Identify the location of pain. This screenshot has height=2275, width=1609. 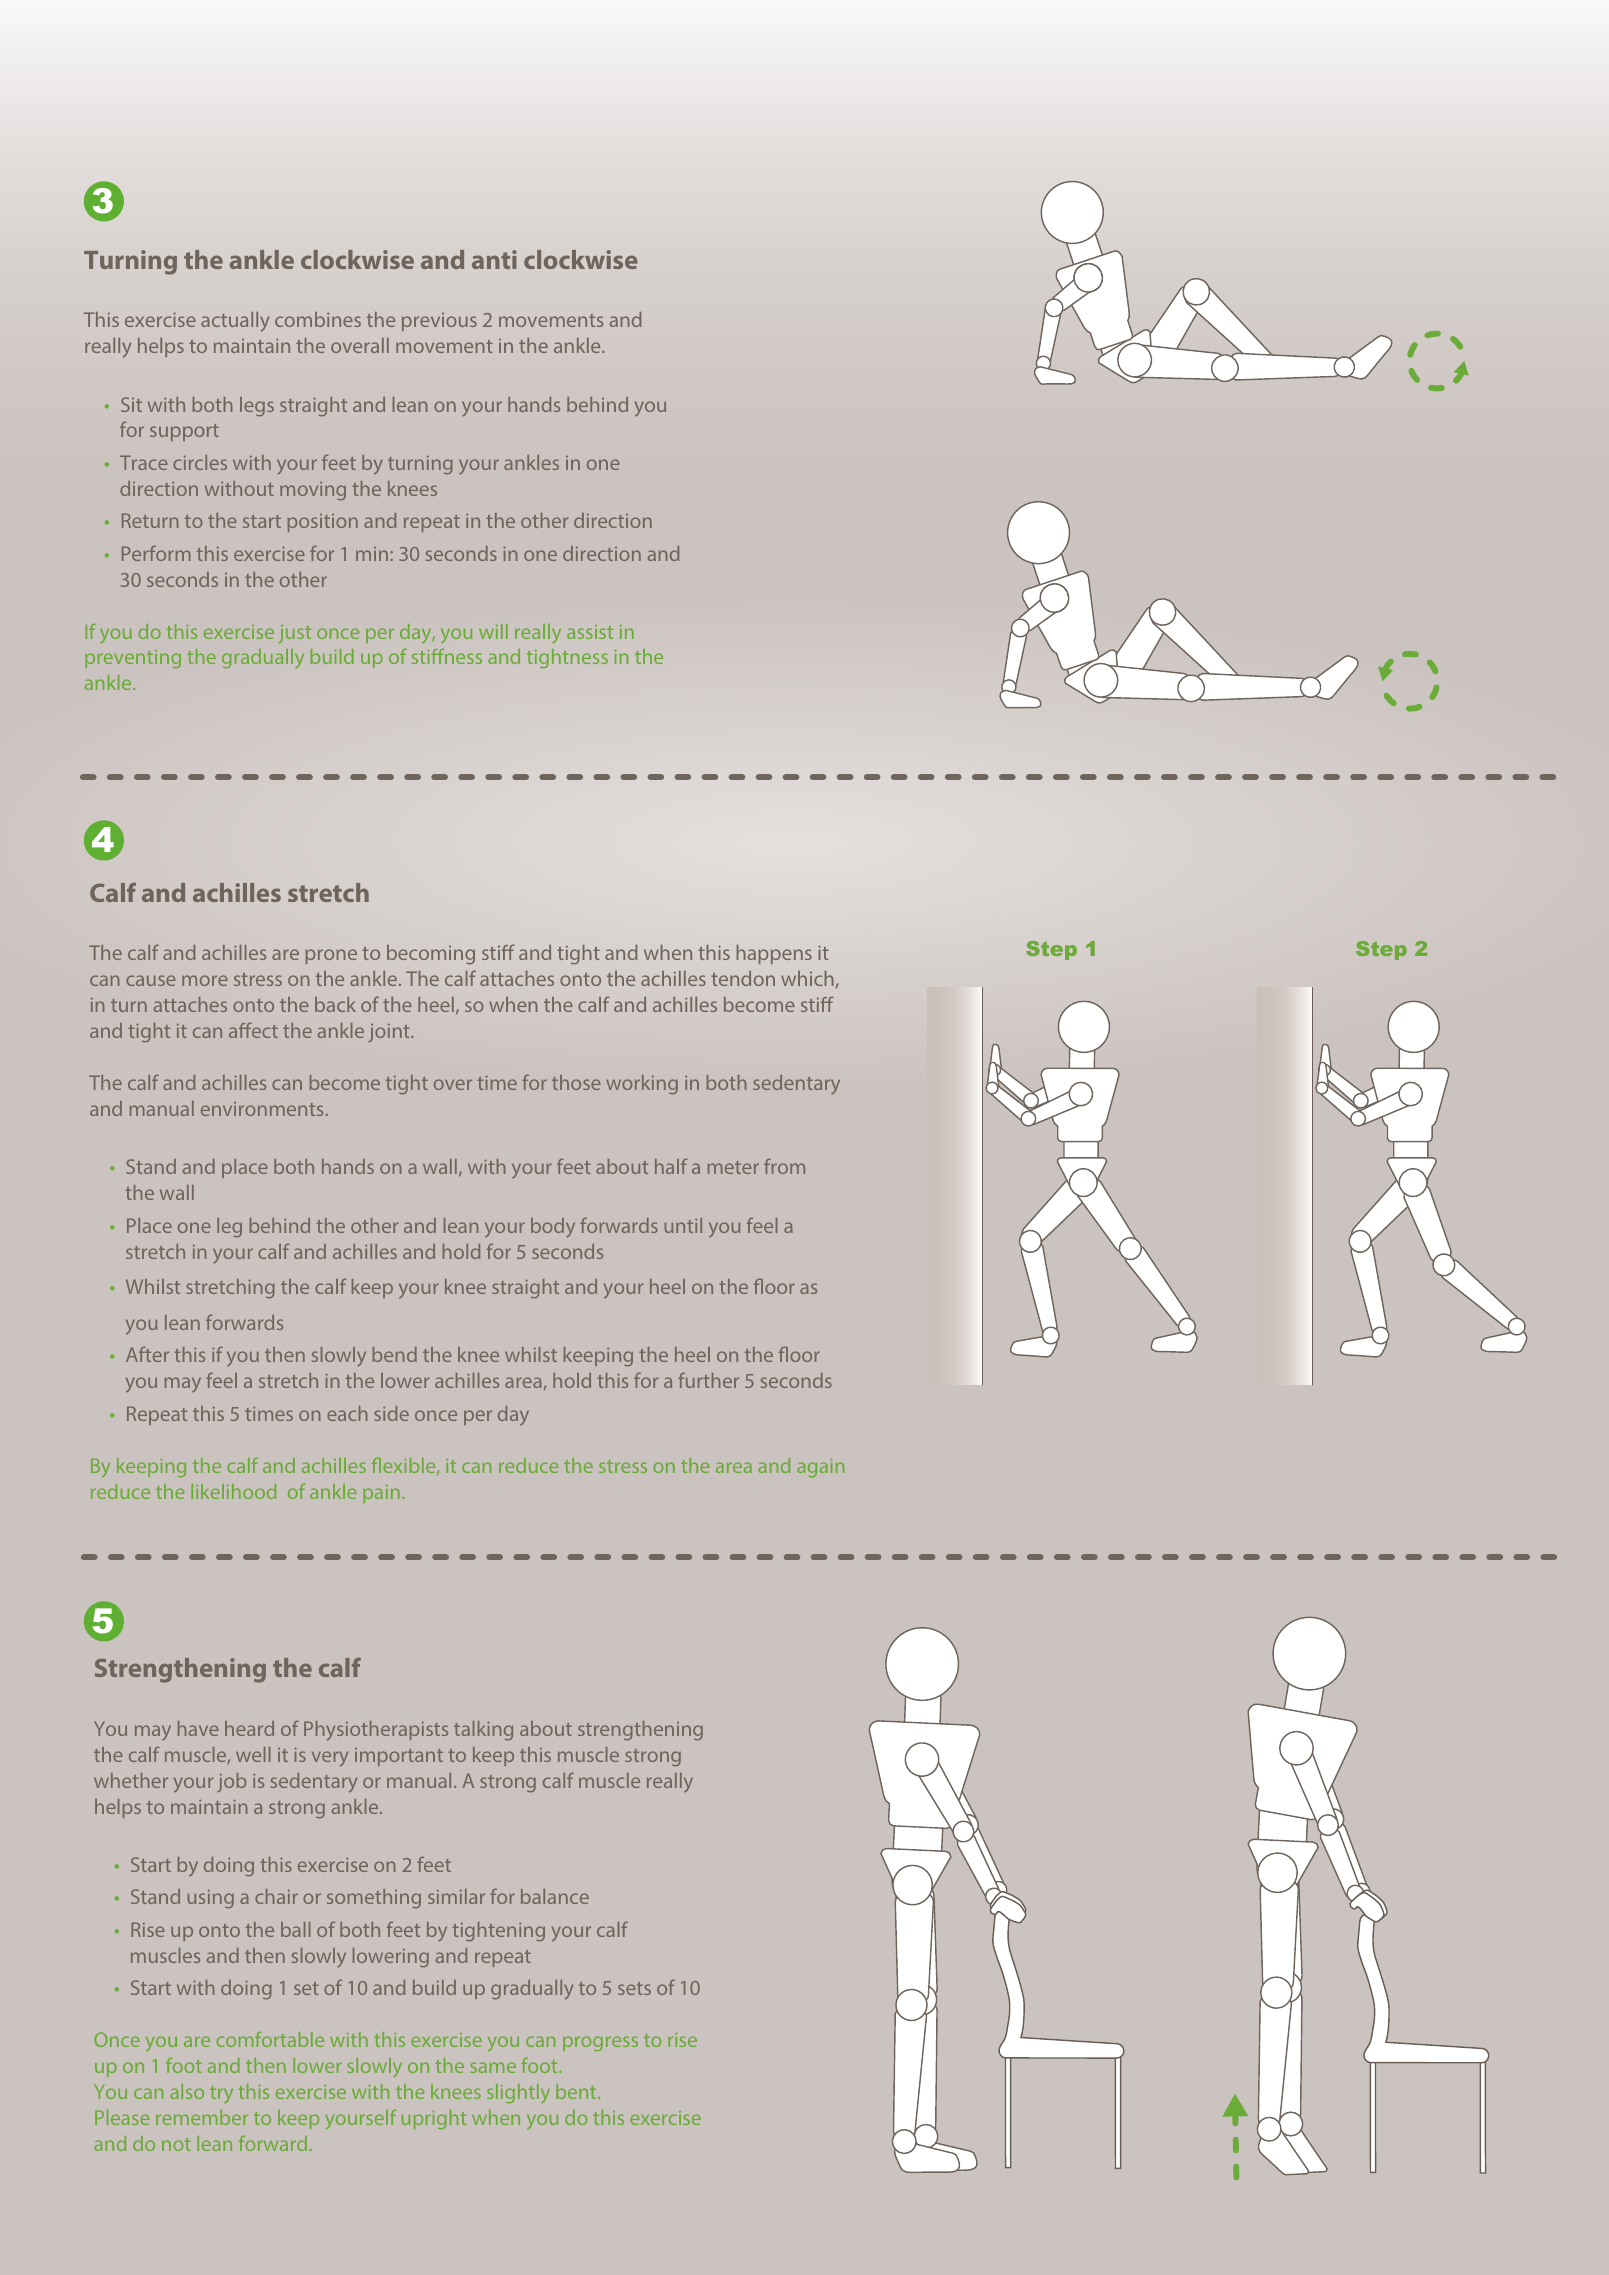
(381, 1494).
